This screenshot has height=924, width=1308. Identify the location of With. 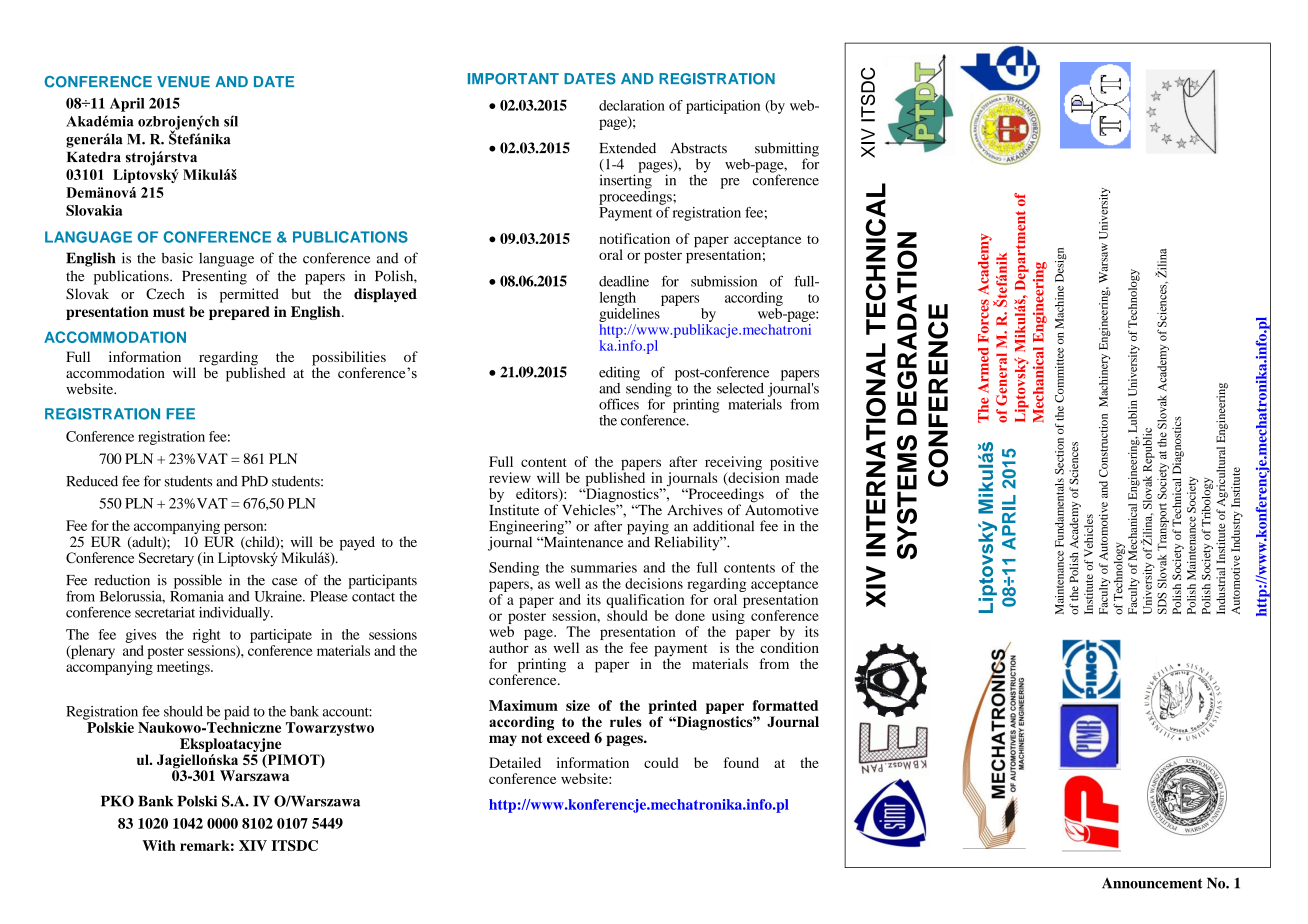
(159, 845).
